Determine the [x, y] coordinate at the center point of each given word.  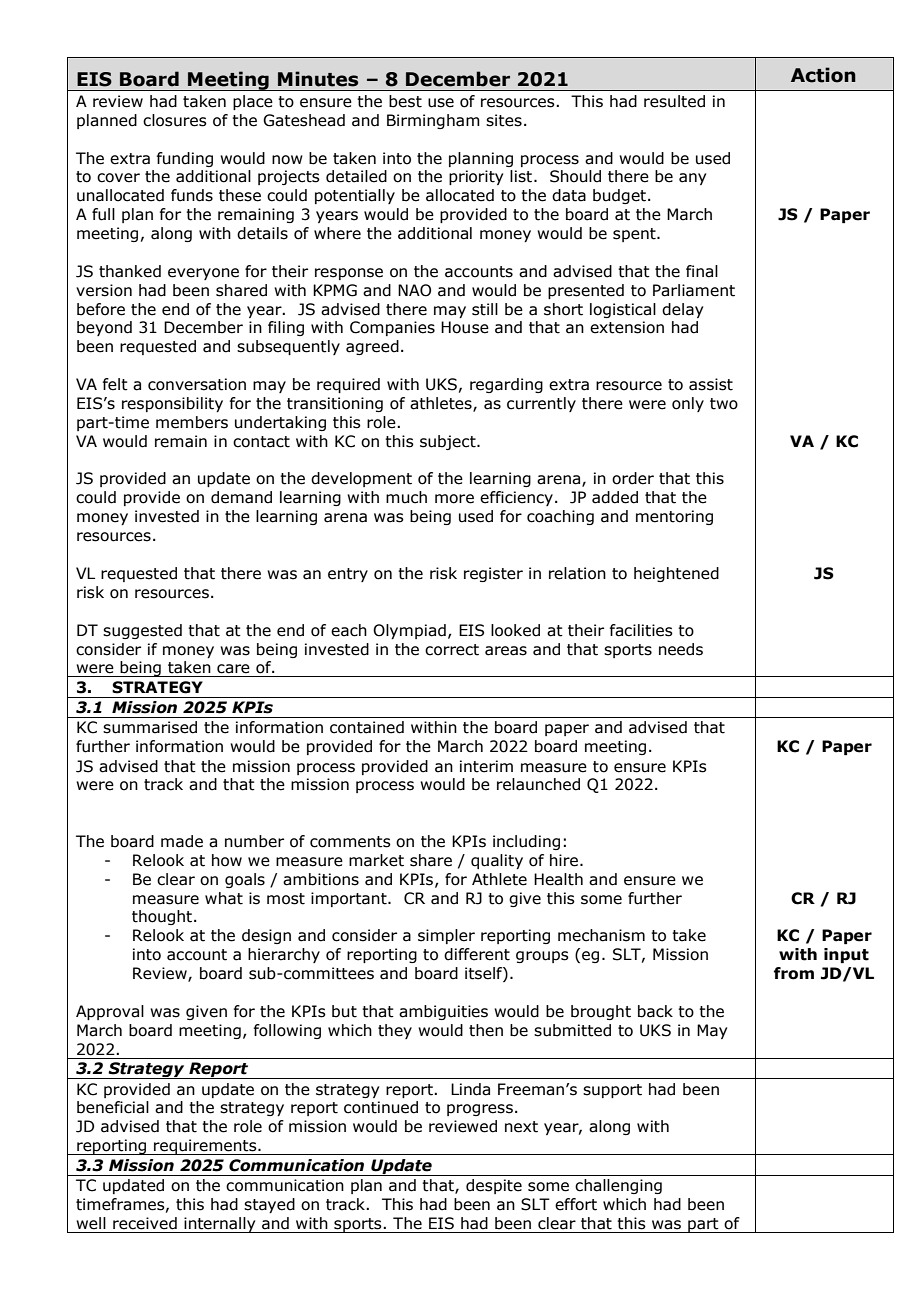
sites [504, 120]
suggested [142, 631]
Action [823, 75]
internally [220, 1225]
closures [175, 120]
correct [452, 650]
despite [494, 1186]
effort [576, 1204]
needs [681, 649]
